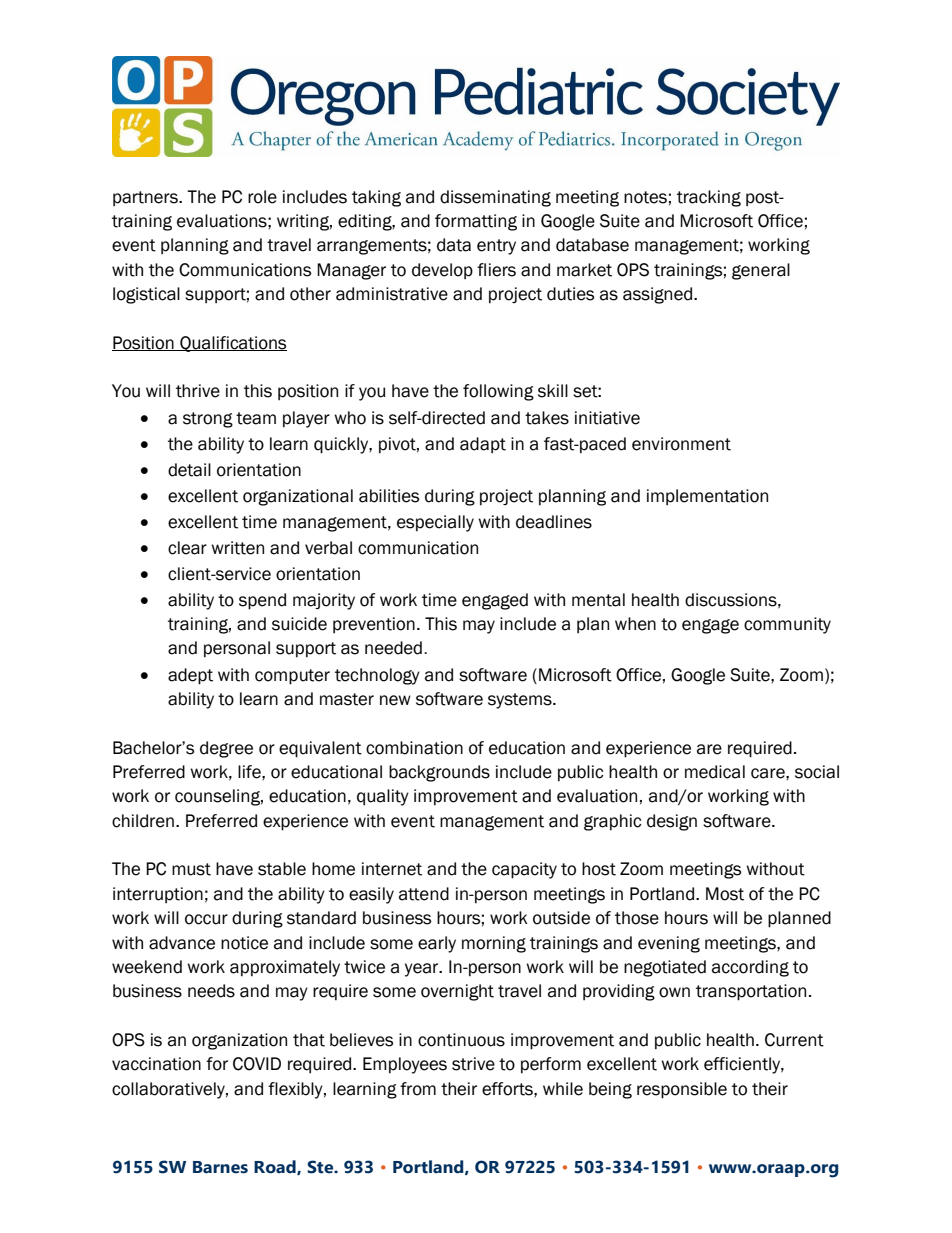 The width and height of the screenshot is (952, 1233). Describe the element at coordinates (707, 497) in the screenshot. I see `implementation` at that location.
